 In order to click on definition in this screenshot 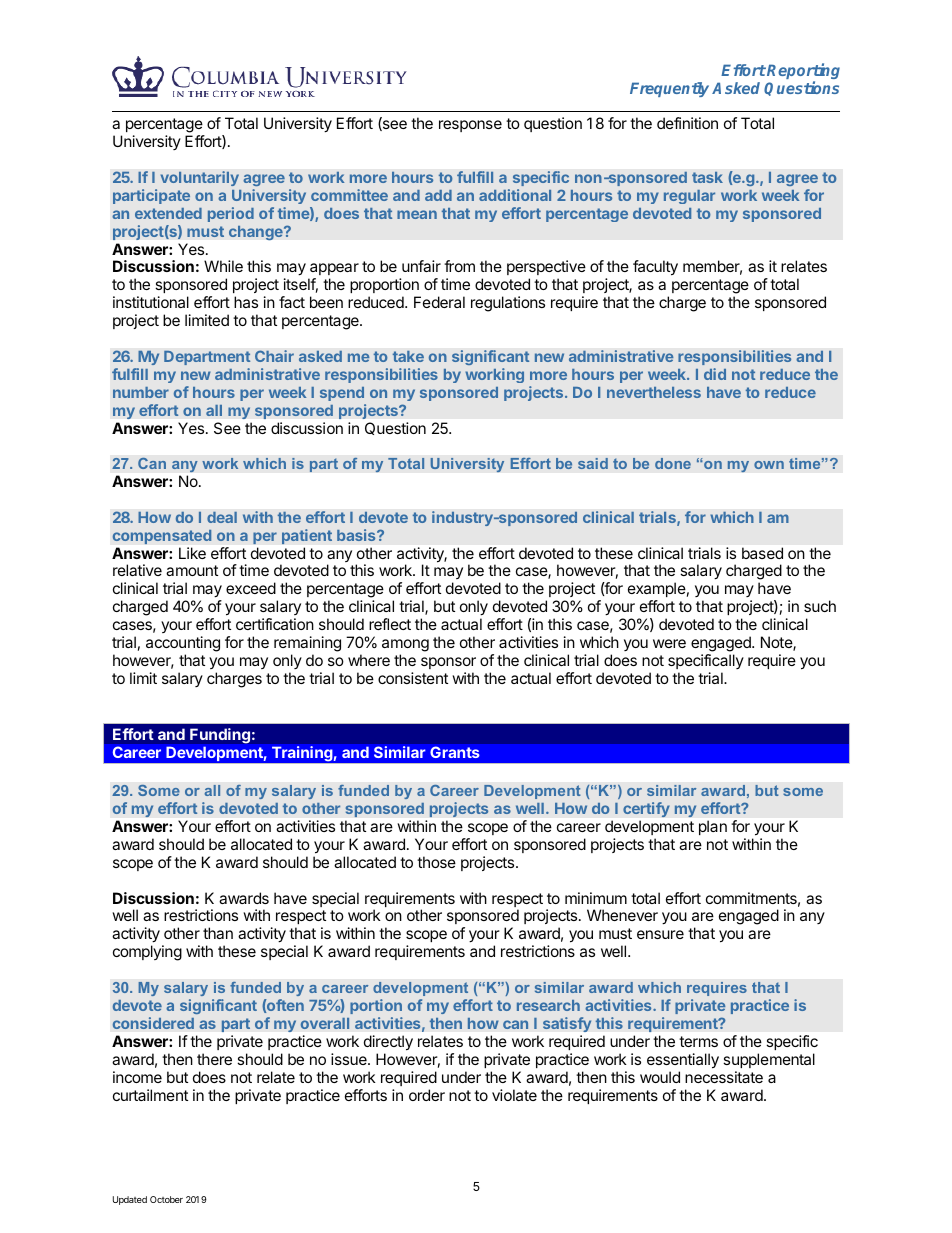, I will do `click(687, 123)`.
